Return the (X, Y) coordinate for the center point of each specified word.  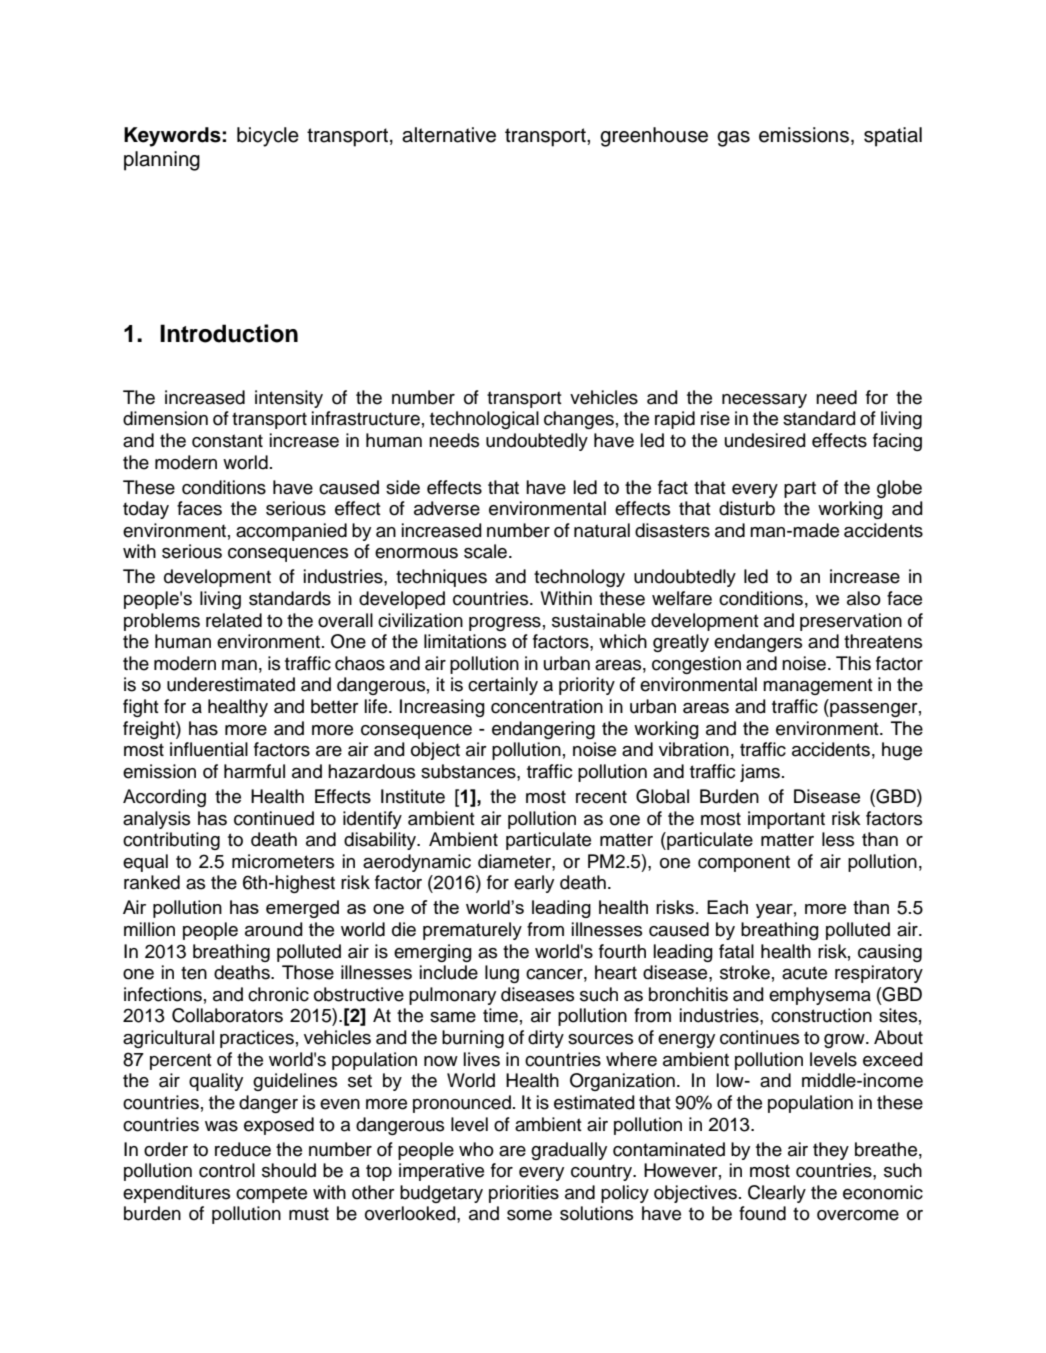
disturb (747, 508)
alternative (449, 135)
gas (733, 139)
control (227, 1170)
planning (162, 161)
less (838, 839)
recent (601, 797)
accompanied (291, 532)
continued (274, 818)
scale (487, 551)
